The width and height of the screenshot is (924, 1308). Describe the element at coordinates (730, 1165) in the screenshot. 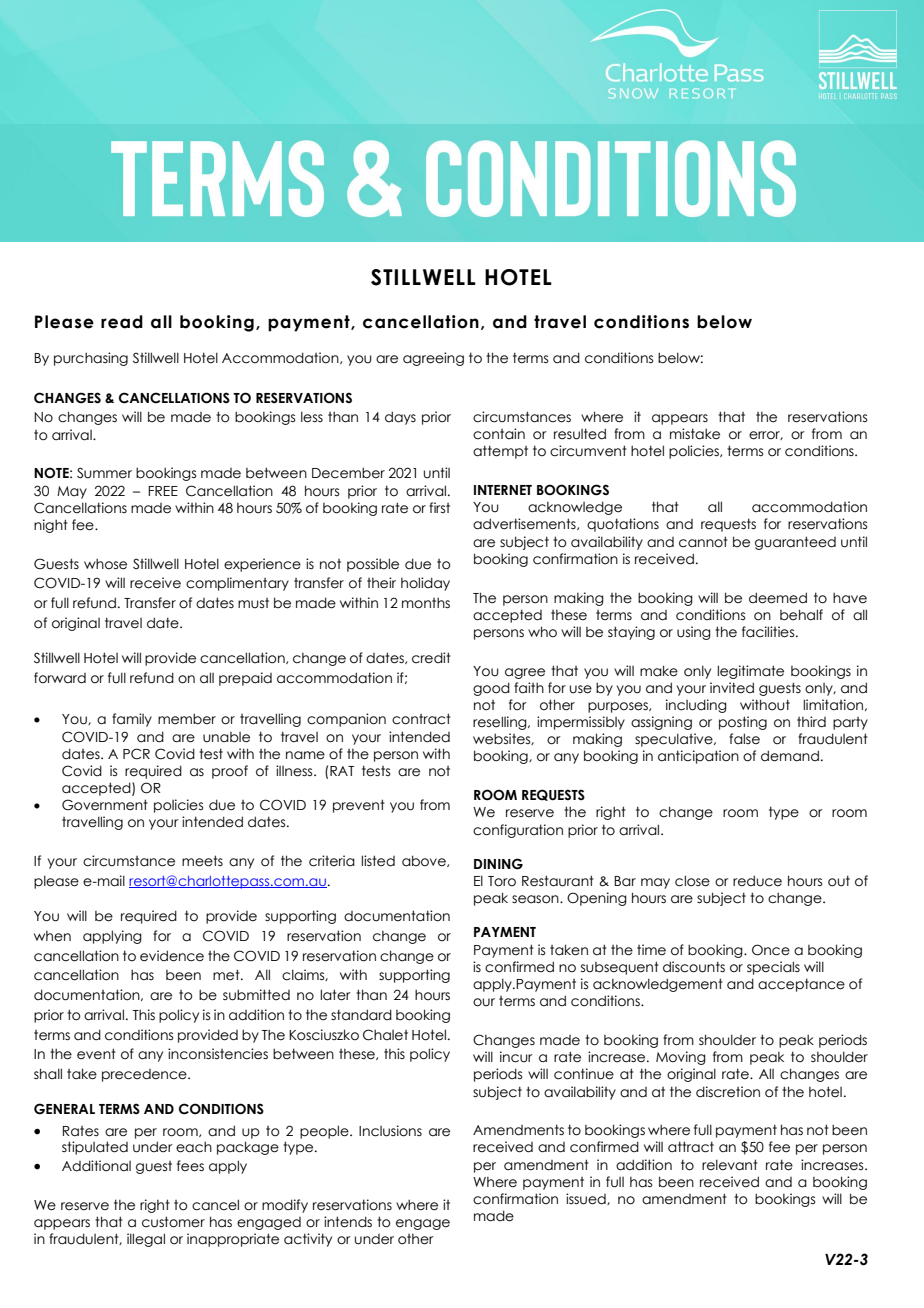

I see `relevant` at that location.
